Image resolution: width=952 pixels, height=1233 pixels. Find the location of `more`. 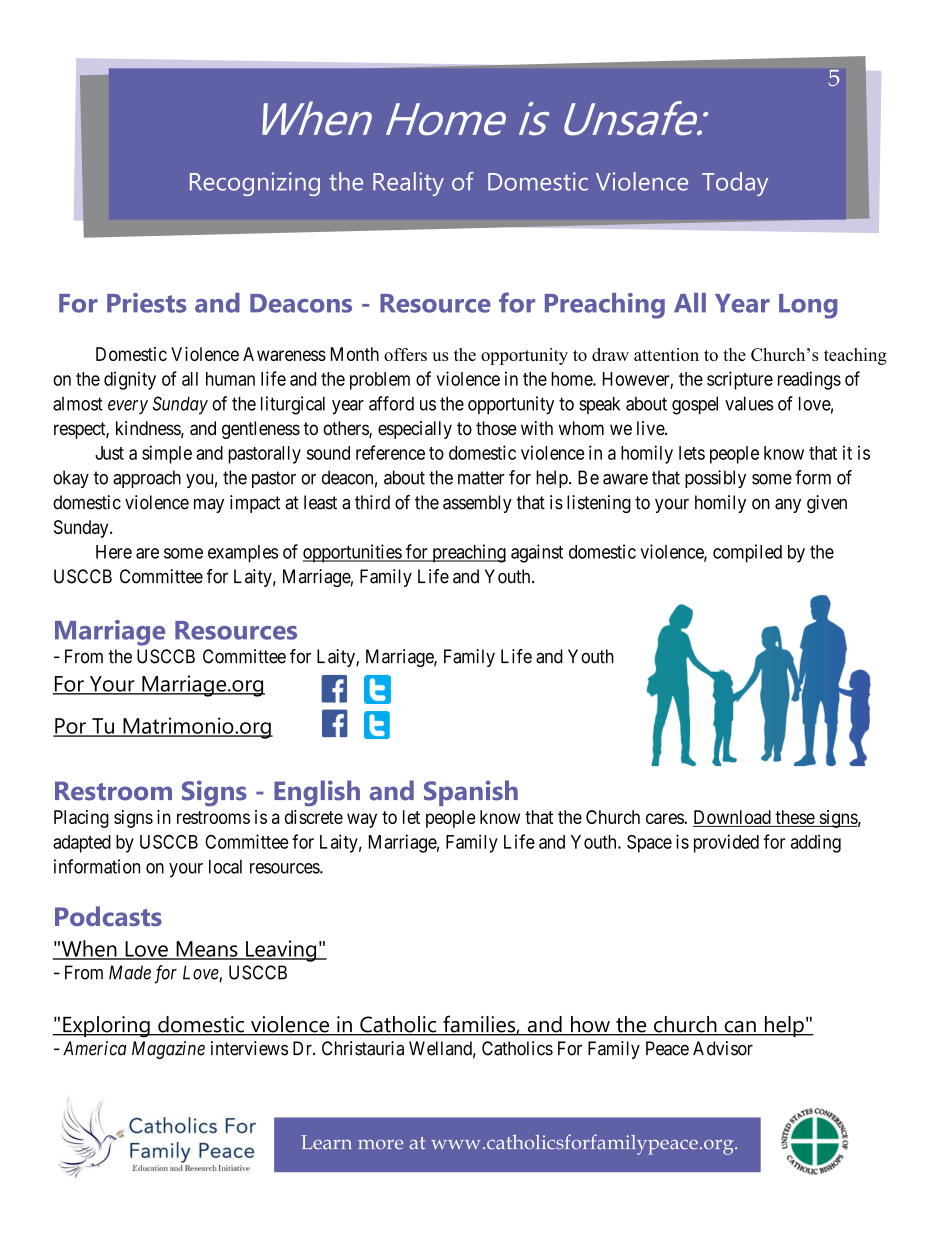

more is located at coordinates (380, 1145).
